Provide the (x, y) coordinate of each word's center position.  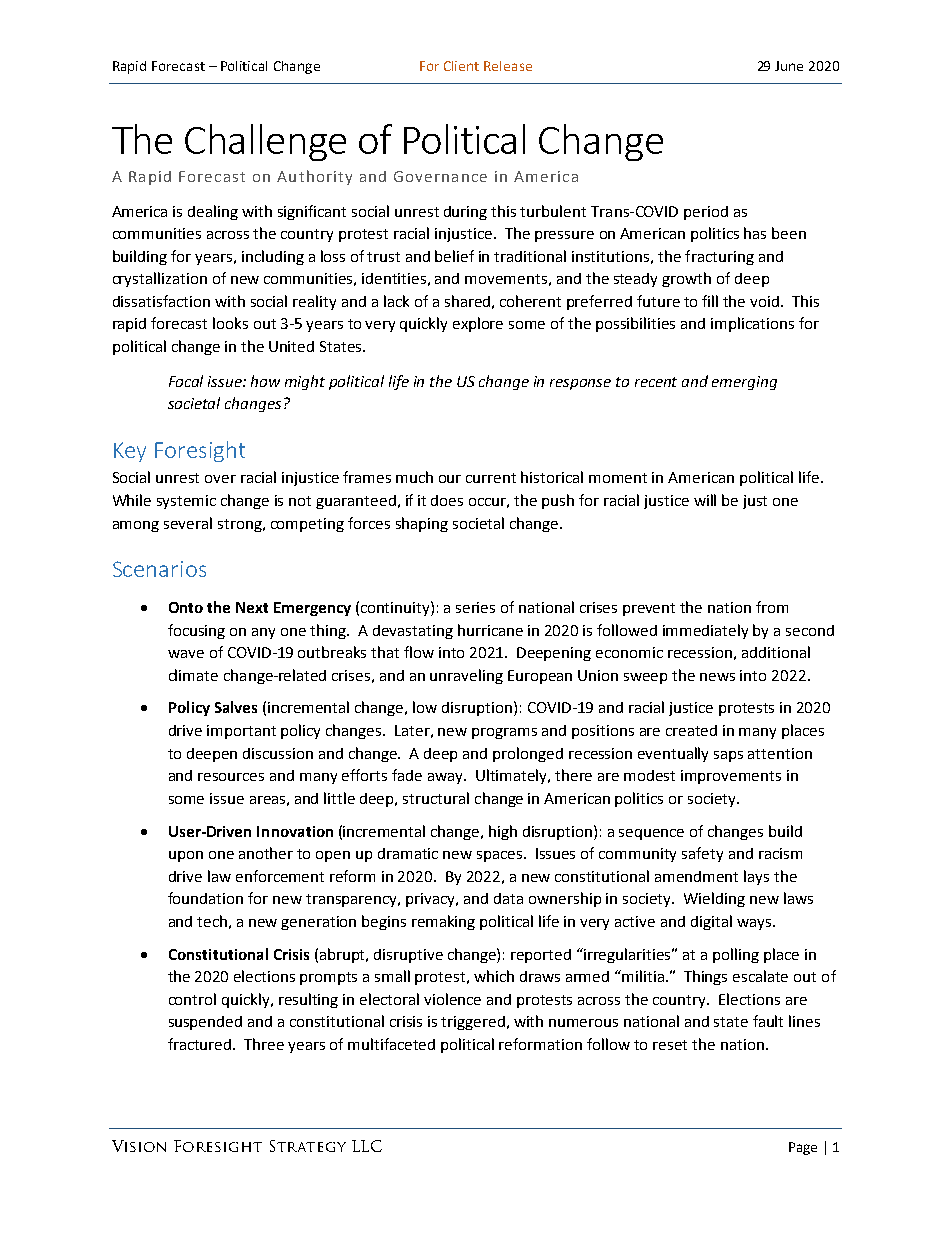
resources (231, 777)
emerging (744, 383)
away (447, 778)
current (491, 478)
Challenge (265, 142)
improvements (731, 777)
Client (461, 66)
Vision (139, 1146)
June (789, 66)
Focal (186, 381)
